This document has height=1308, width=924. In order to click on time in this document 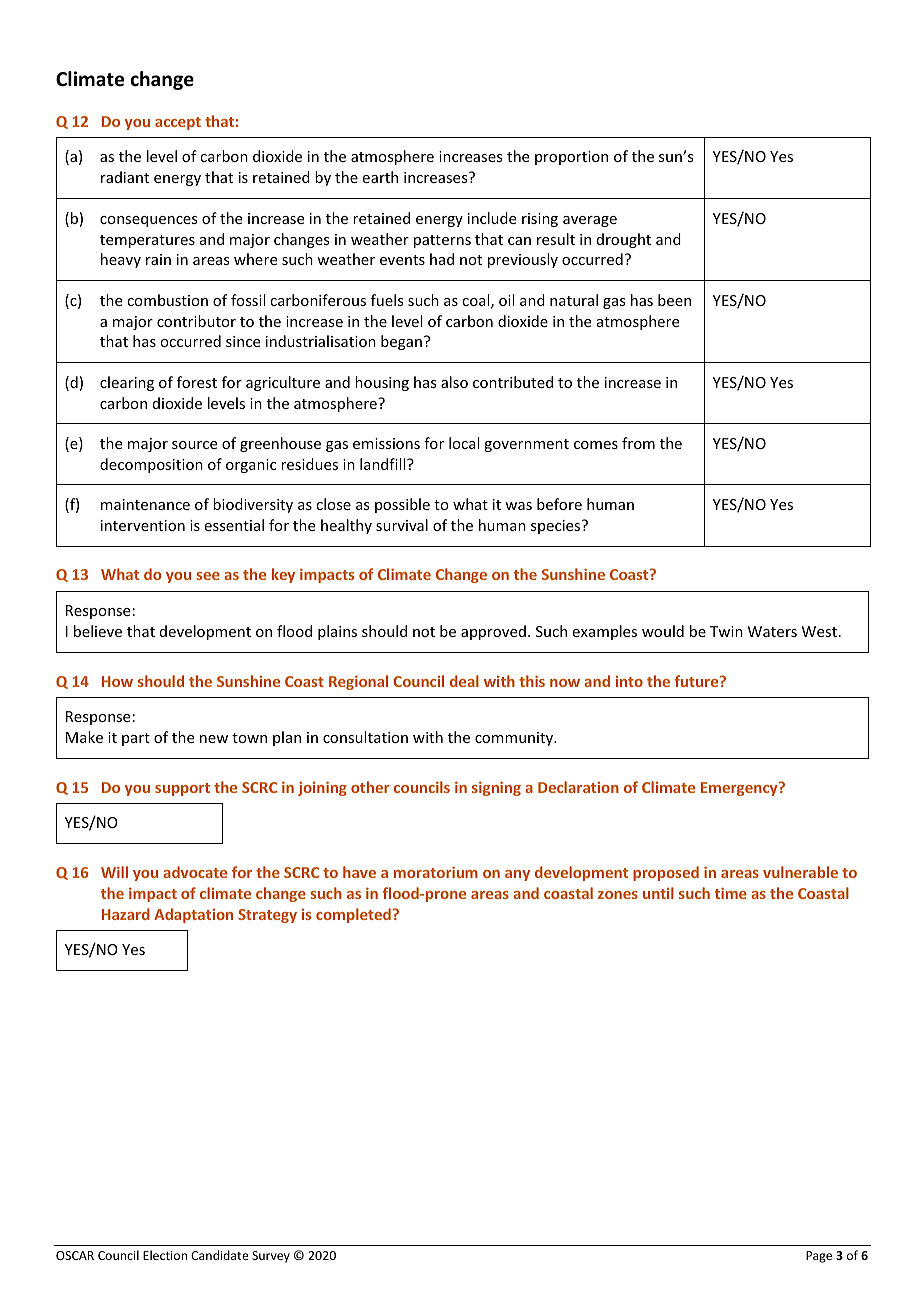, I will do `click(731, 893)`.
